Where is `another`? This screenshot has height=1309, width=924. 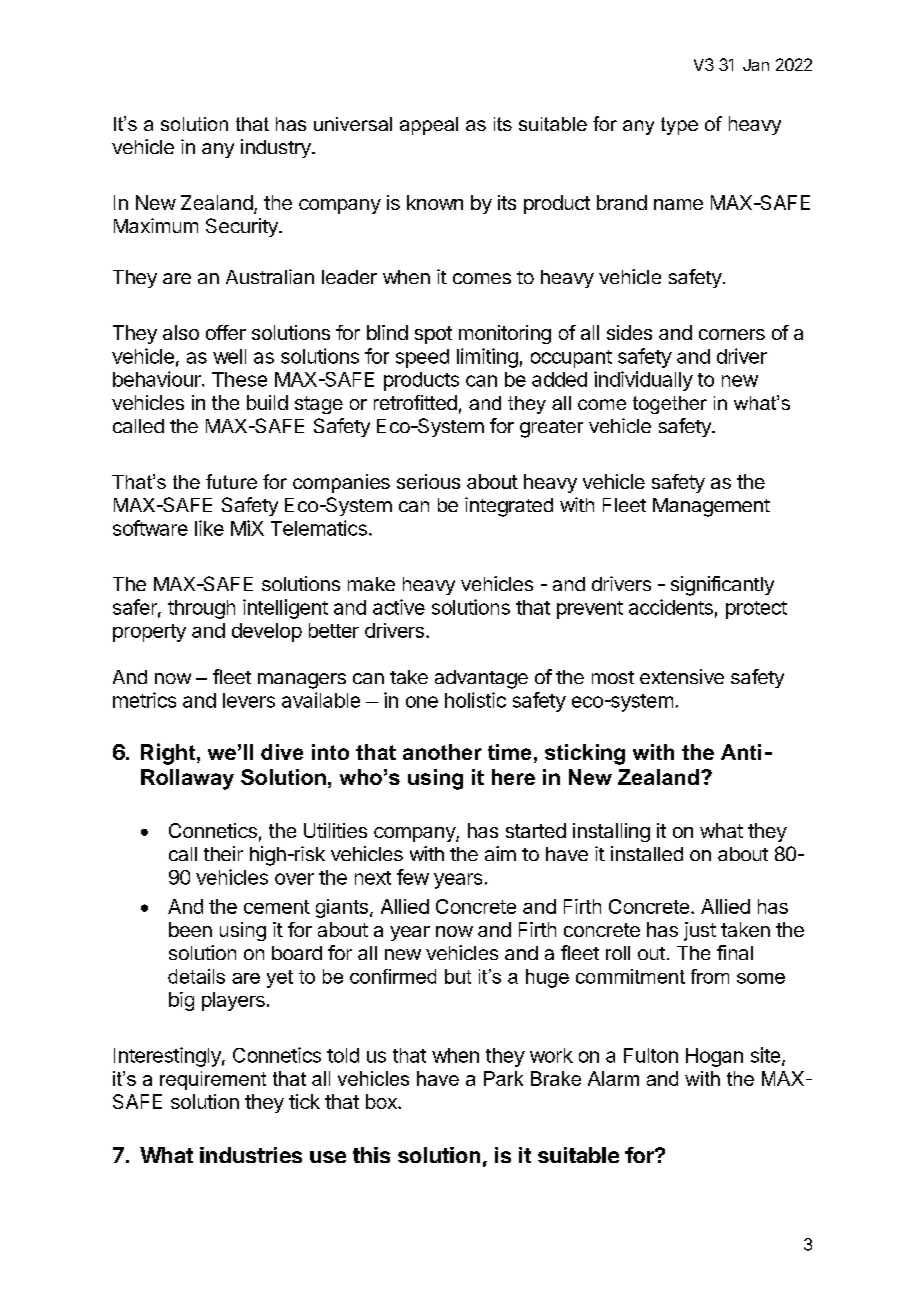
another is located at coordinates (442, 752).
